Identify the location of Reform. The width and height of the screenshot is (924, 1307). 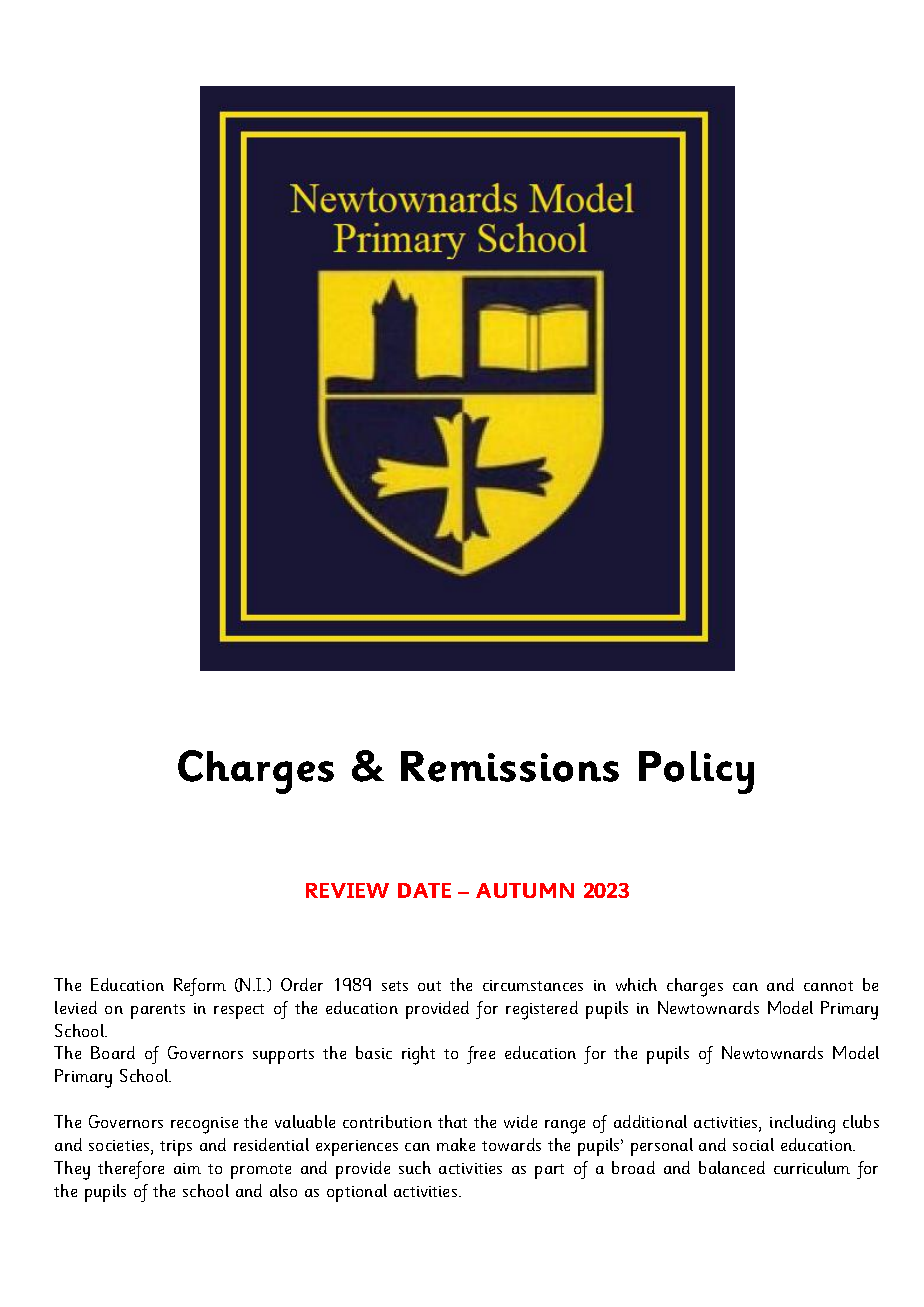
(200, 987).
